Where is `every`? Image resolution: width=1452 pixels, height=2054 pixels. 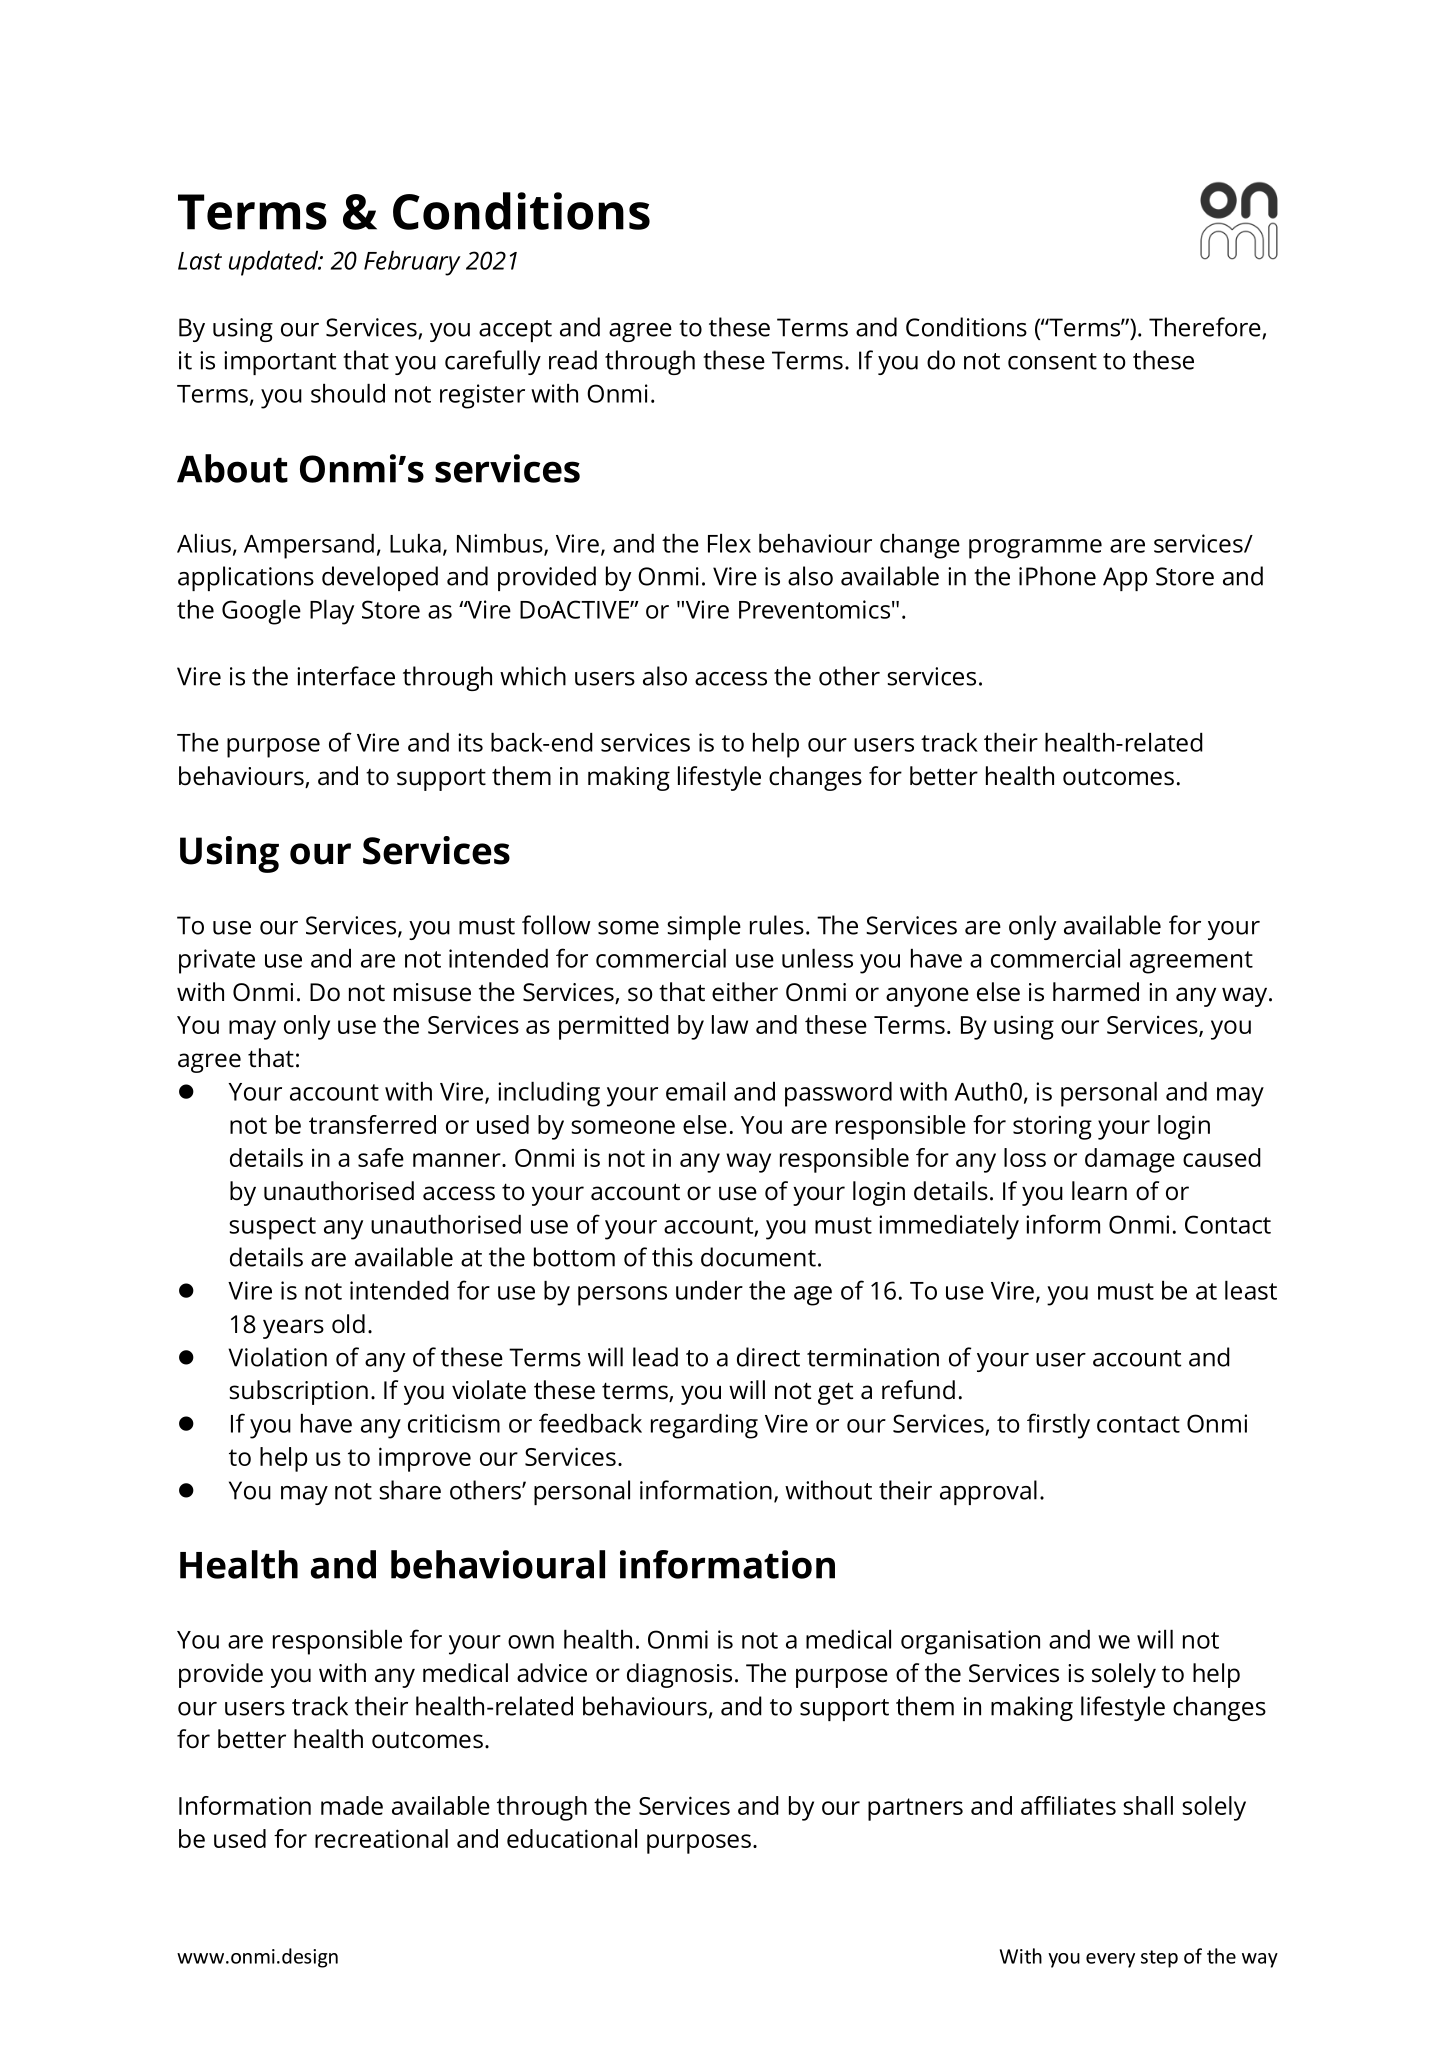
every is located at coordinates (1110, 1960).
